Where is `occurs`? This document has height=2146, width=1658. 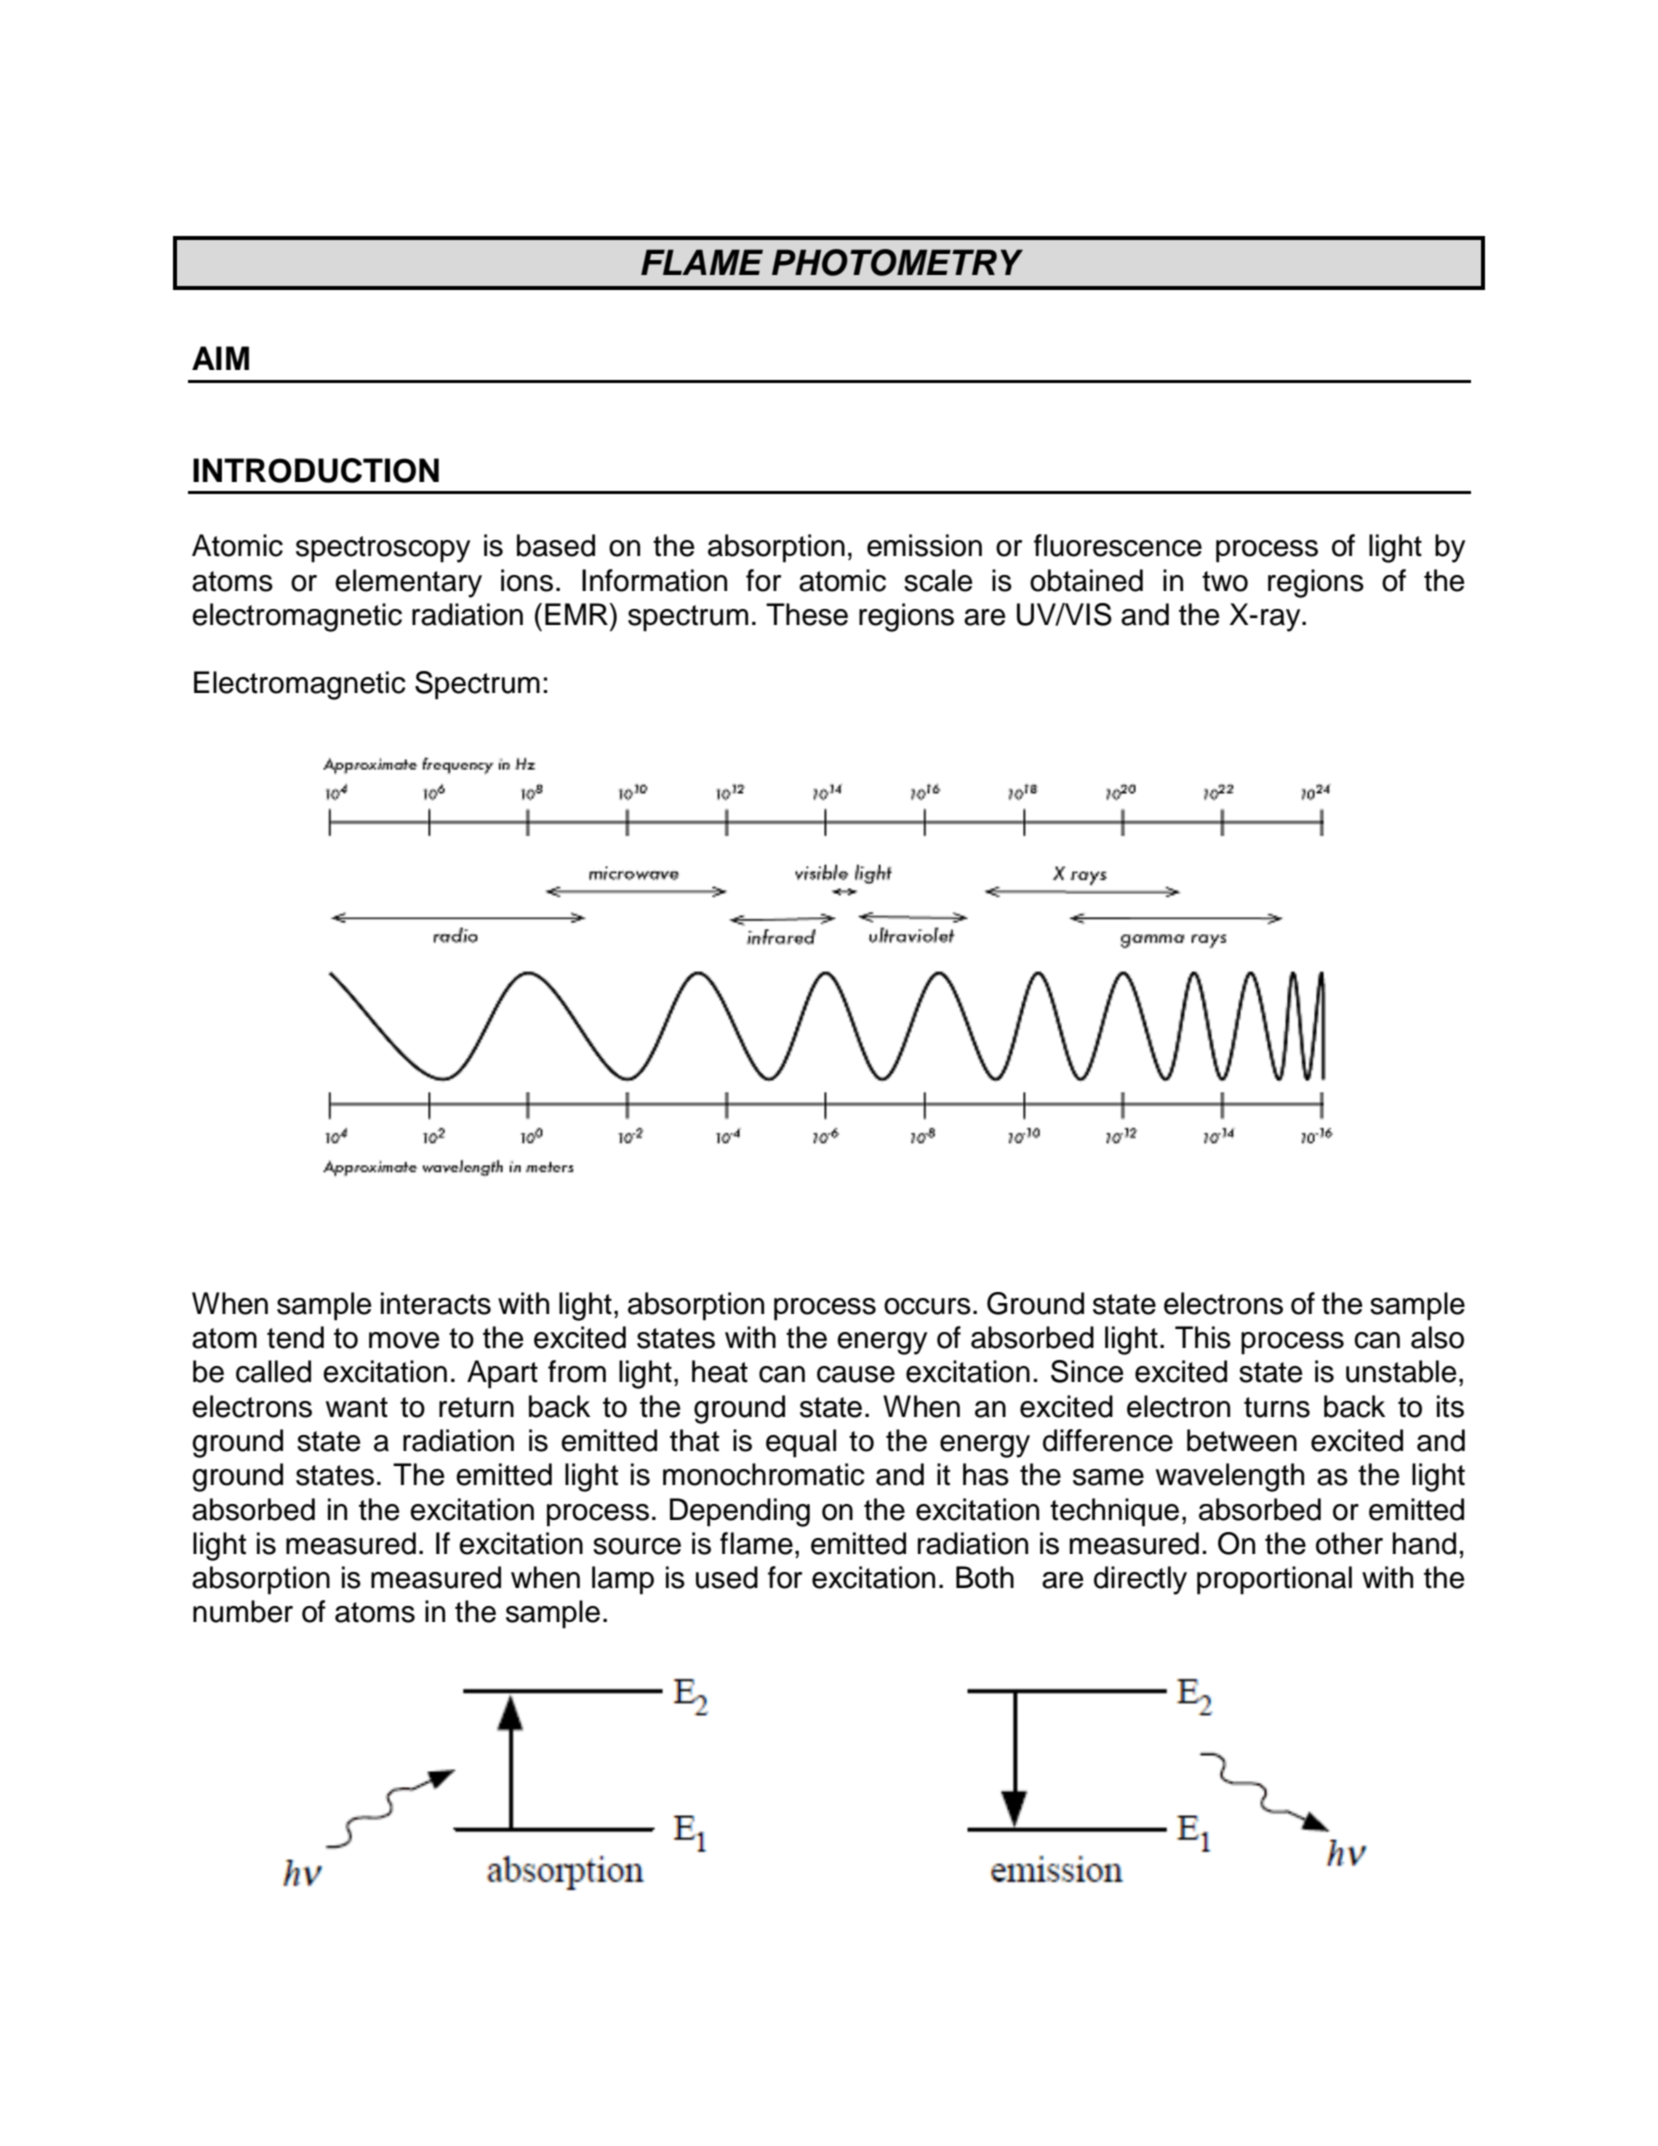
occurs is located at coordinates (927, 1306).
